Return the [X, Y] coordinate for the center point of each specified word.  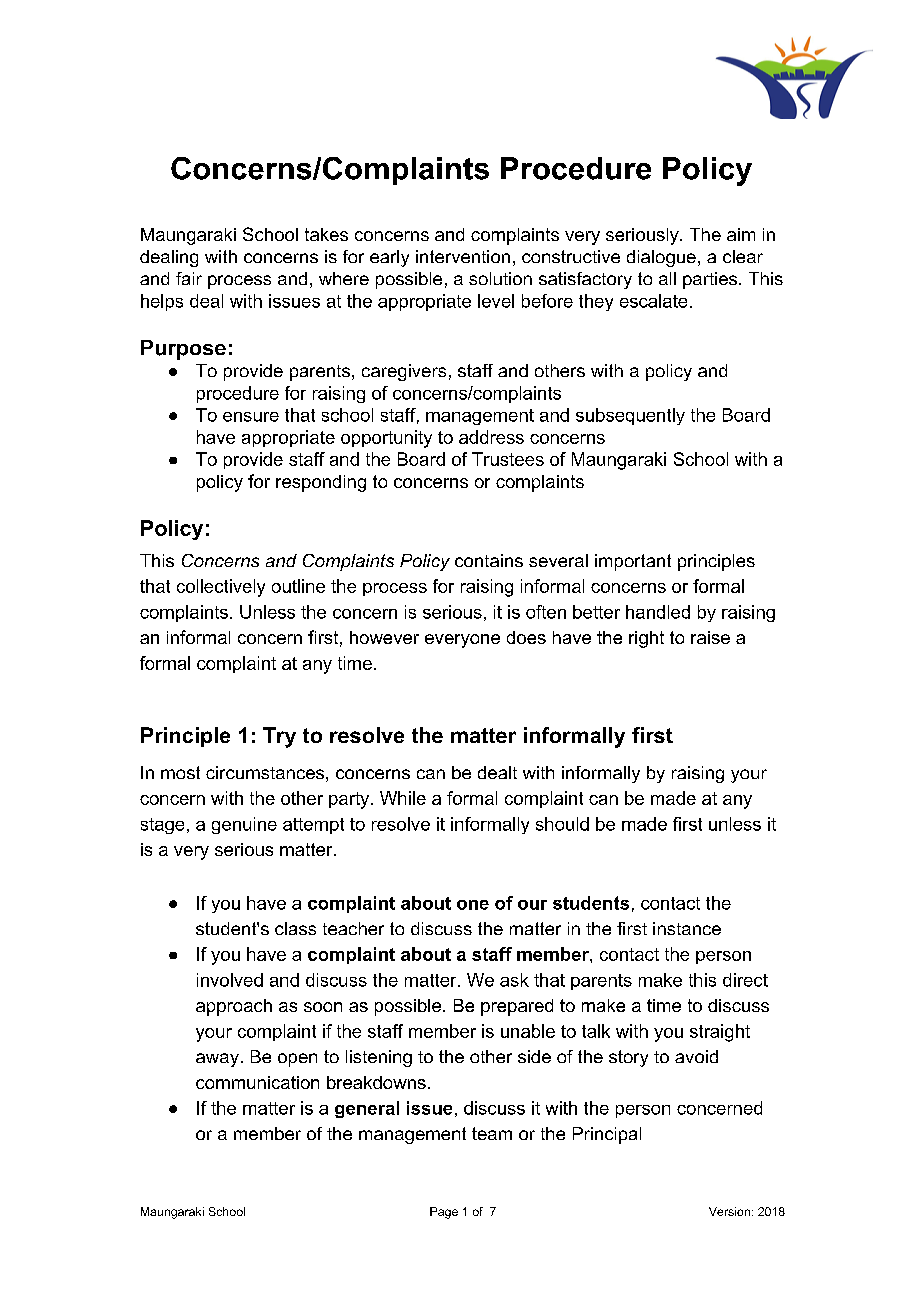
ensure [251, 417]
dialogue [661, 258]
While [403, 798]
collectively [221, 588]
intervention [463, 256]
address [491, 437]
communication [257, 1082]
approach [234, 1007]
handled [658, 612]
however [384, 637]
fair [189, 278]
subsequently [630, 416]
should [562, 824]
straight [720, 1033]
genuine [244, 825]
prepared [517, 1007]
